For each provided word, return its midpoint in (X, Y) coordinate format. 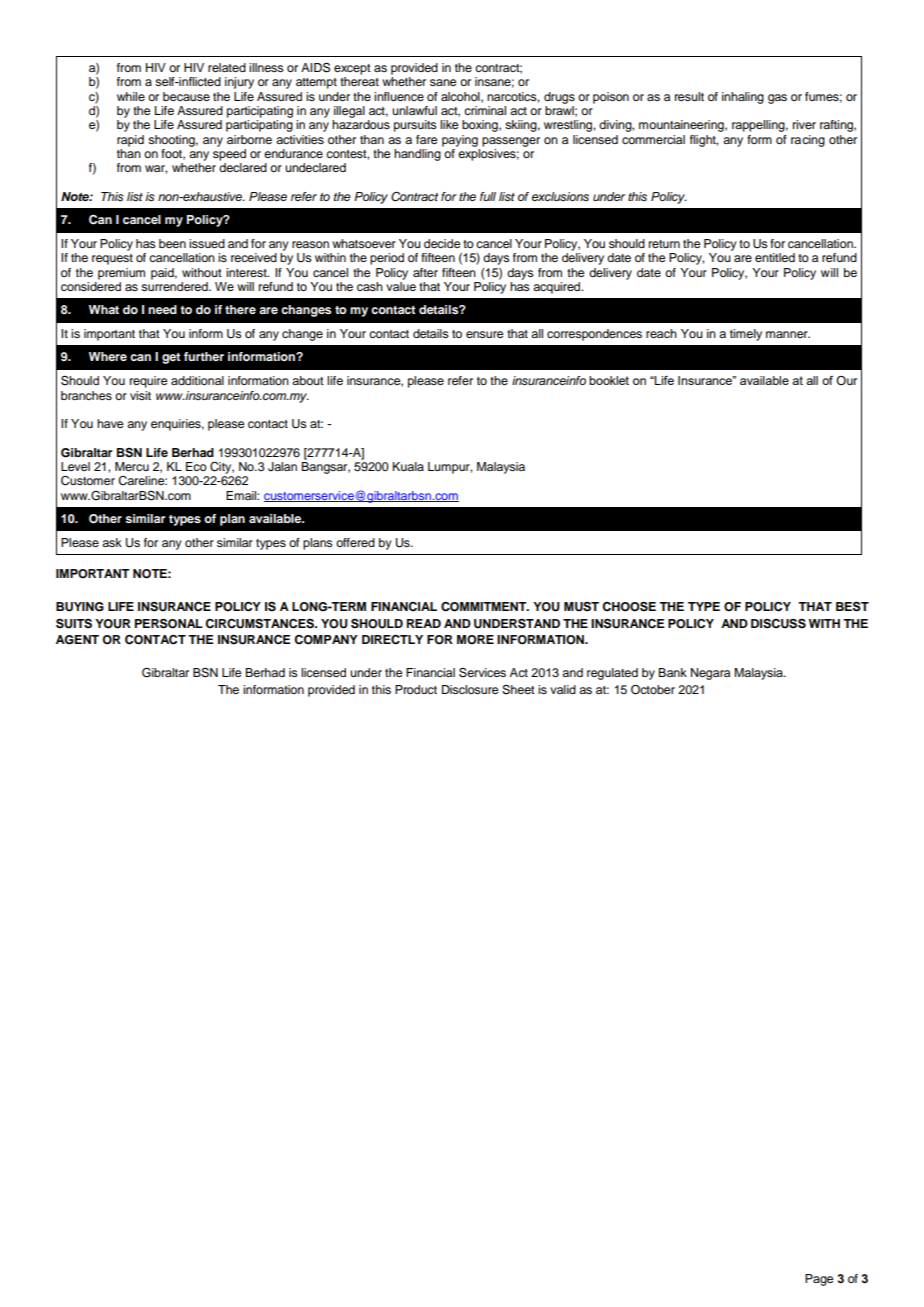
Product (416, 689)
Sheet (518, 690)
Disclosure (470, 689)
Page (819, 1280)
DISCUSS (778, 623)
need (162, 309)
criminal (485, 110)
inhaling (743, 98)
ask (112, 542)
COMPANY (326, 640)
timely (746, 335)
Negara (710, 674)
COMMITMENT (485, 607)
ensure (484, 334)
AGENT (77, 640)
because (186, 96)
